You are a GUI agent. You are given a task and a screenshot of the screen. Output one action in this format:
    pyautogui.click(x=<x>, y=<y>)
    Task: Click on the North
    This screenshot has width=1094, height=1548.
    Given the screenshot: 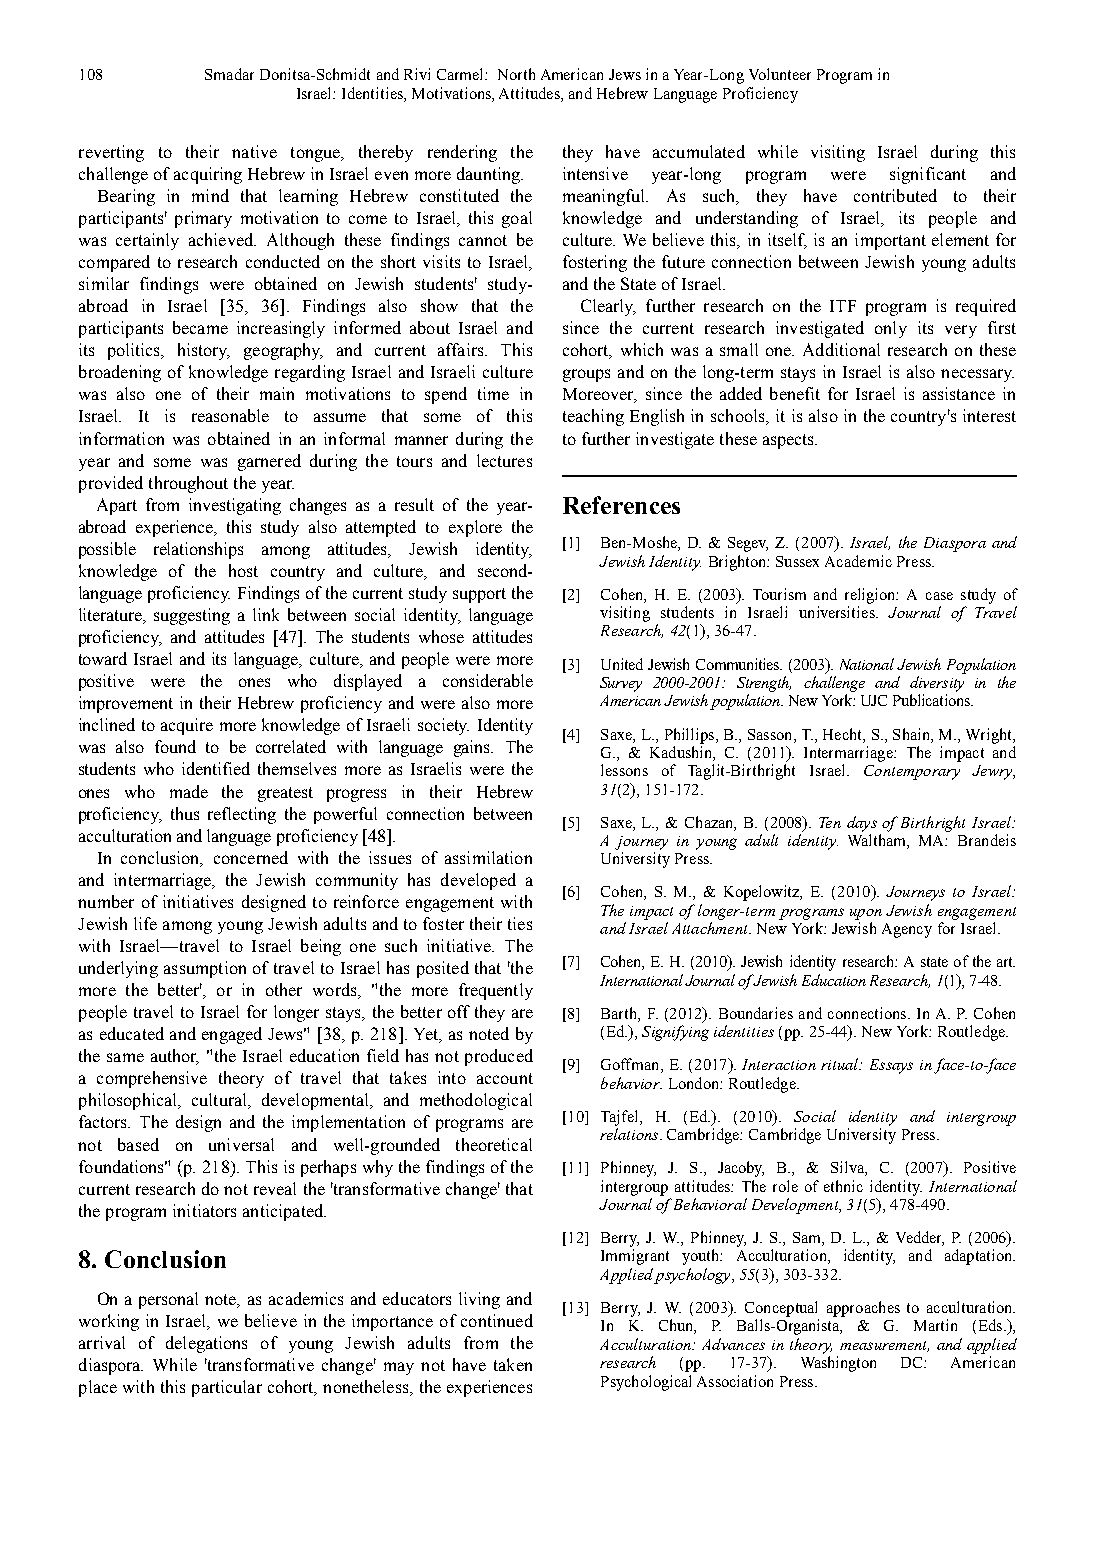 What is the action you would take?
    pyautogui.click(x=516, y=74)
